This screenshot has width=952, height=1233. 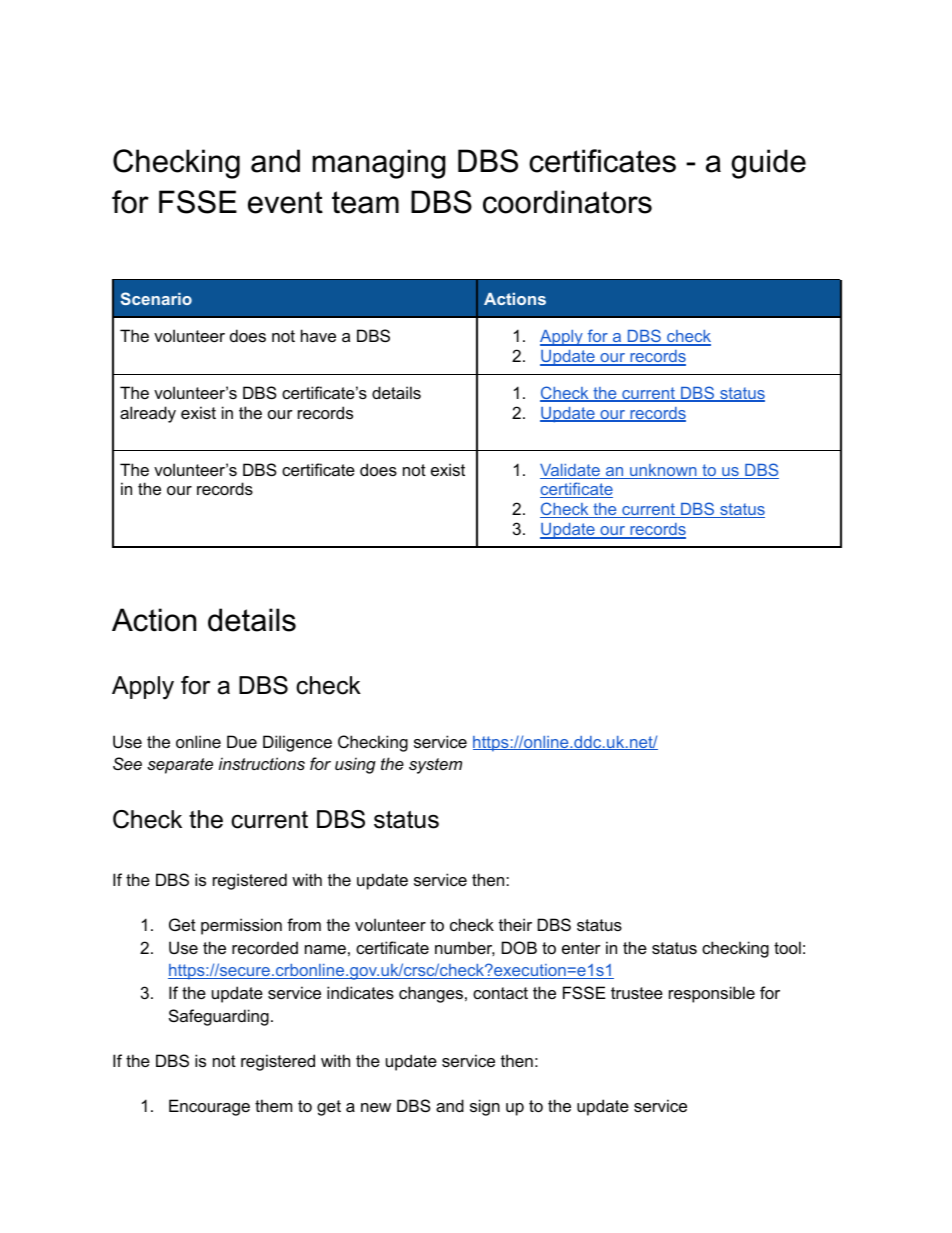 What do you see at coordinates (485, 1107) in the screenshot?
I see `sign` at bounding box center [485, 1107].
